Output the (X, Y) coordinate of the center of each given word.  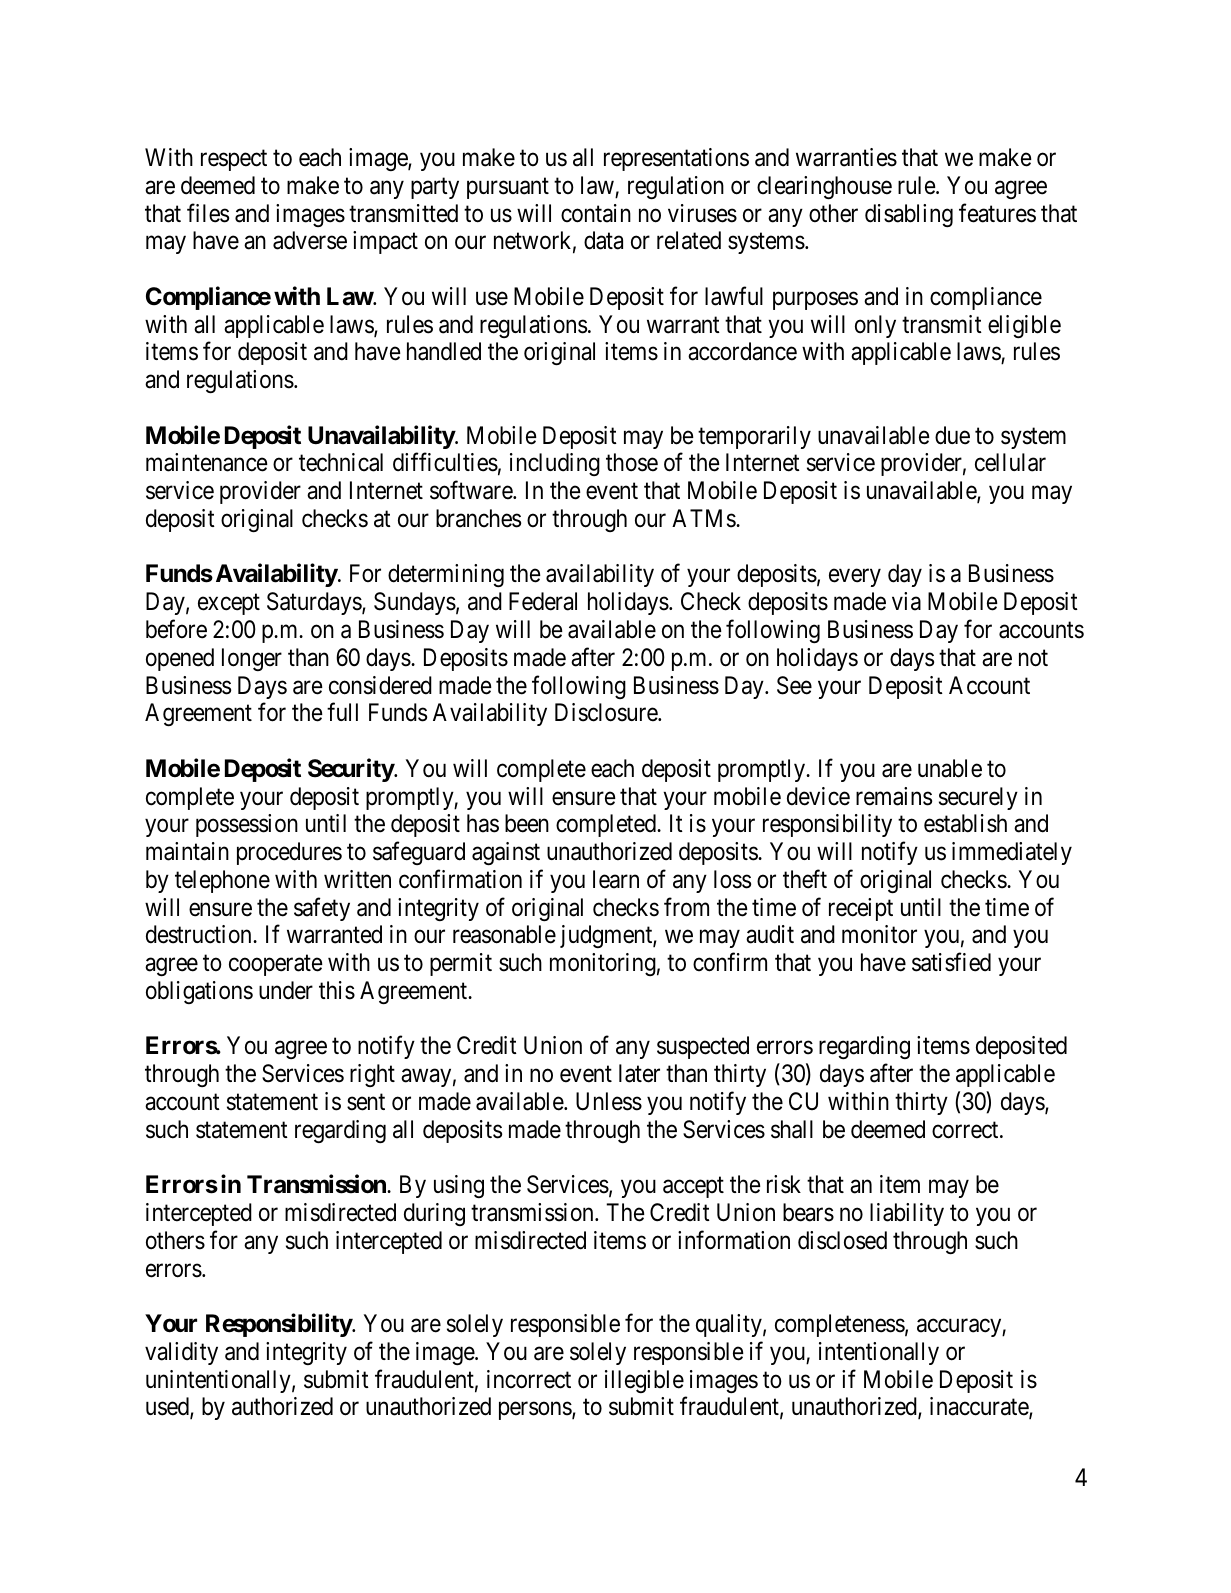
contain (596, 213)
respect (234, 160)
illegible (644, 1381)
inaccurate (980, 1407)
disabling (909, 215)
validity (181, 1353)
